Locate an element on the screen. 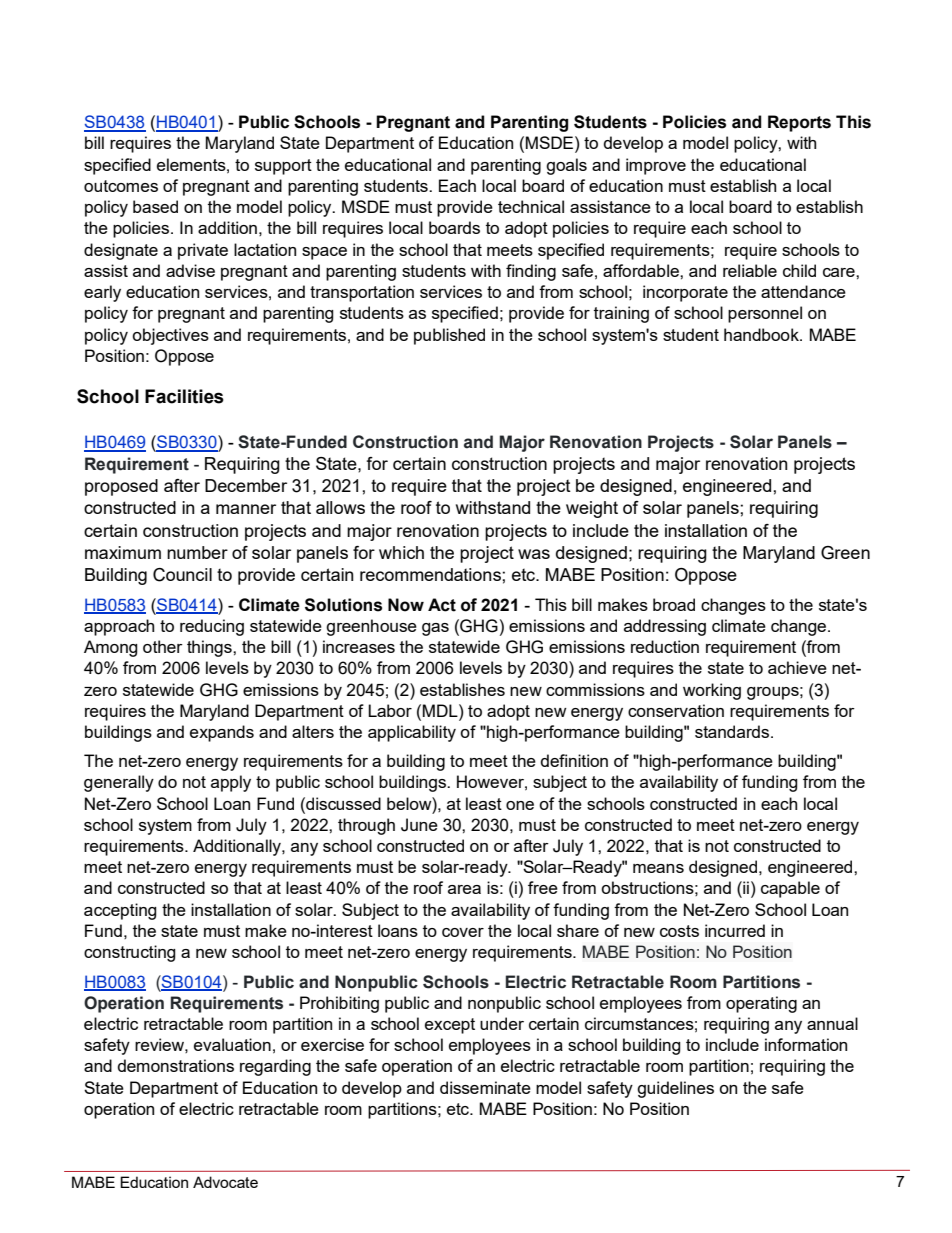 This screenshot has width=952, height=1233. technical is located at coordinates (531, 206).
